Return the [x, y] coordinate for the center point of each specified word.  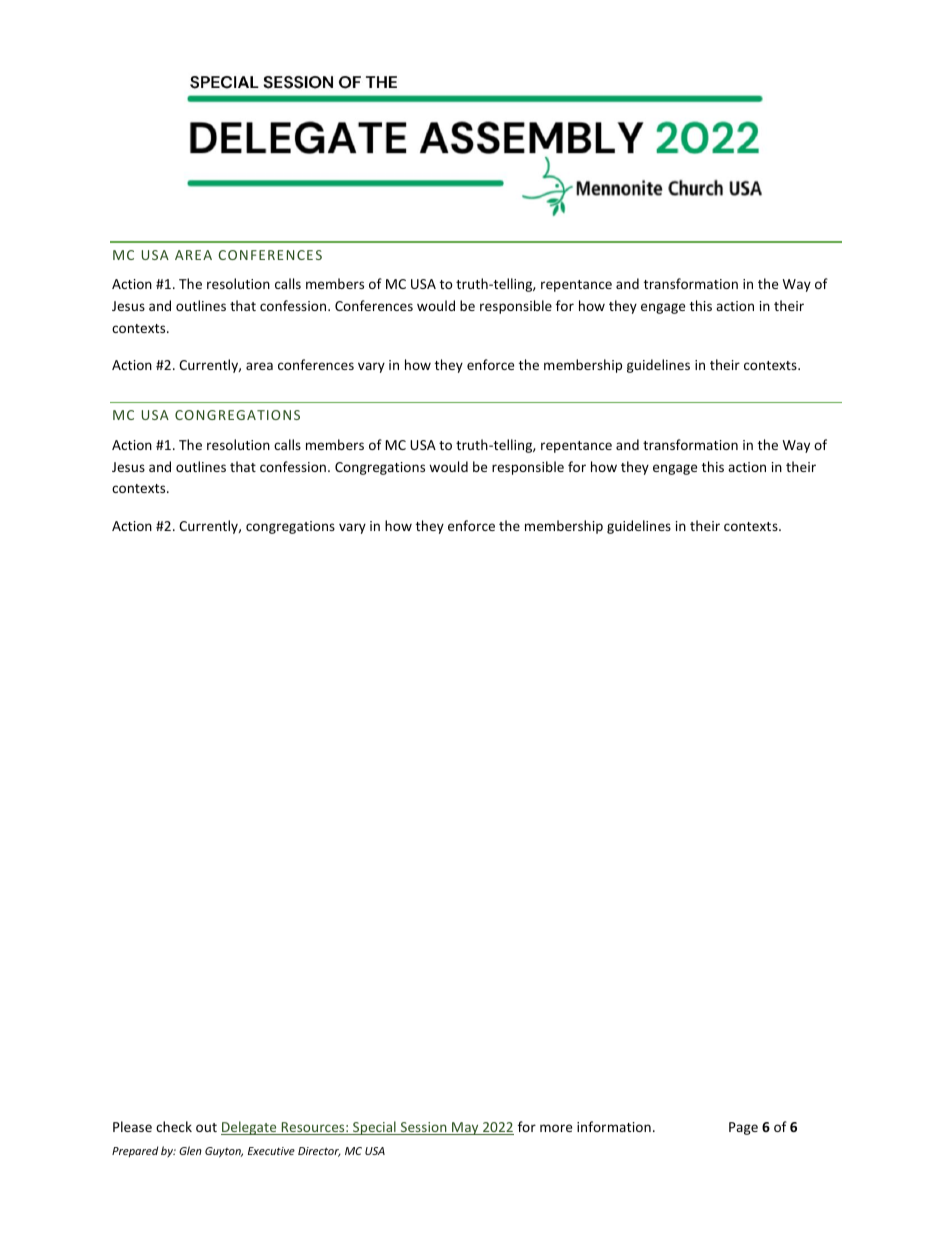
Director [319, 1152]
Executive [271, 1151]
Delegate [250, 1128]
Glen [190, 1150]
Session [423, 1128]
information [614, 1126]
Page [743, 1128]
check [174, 1126]
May [465, 1128]
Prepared [135, 1151]
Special [374, 1128]
